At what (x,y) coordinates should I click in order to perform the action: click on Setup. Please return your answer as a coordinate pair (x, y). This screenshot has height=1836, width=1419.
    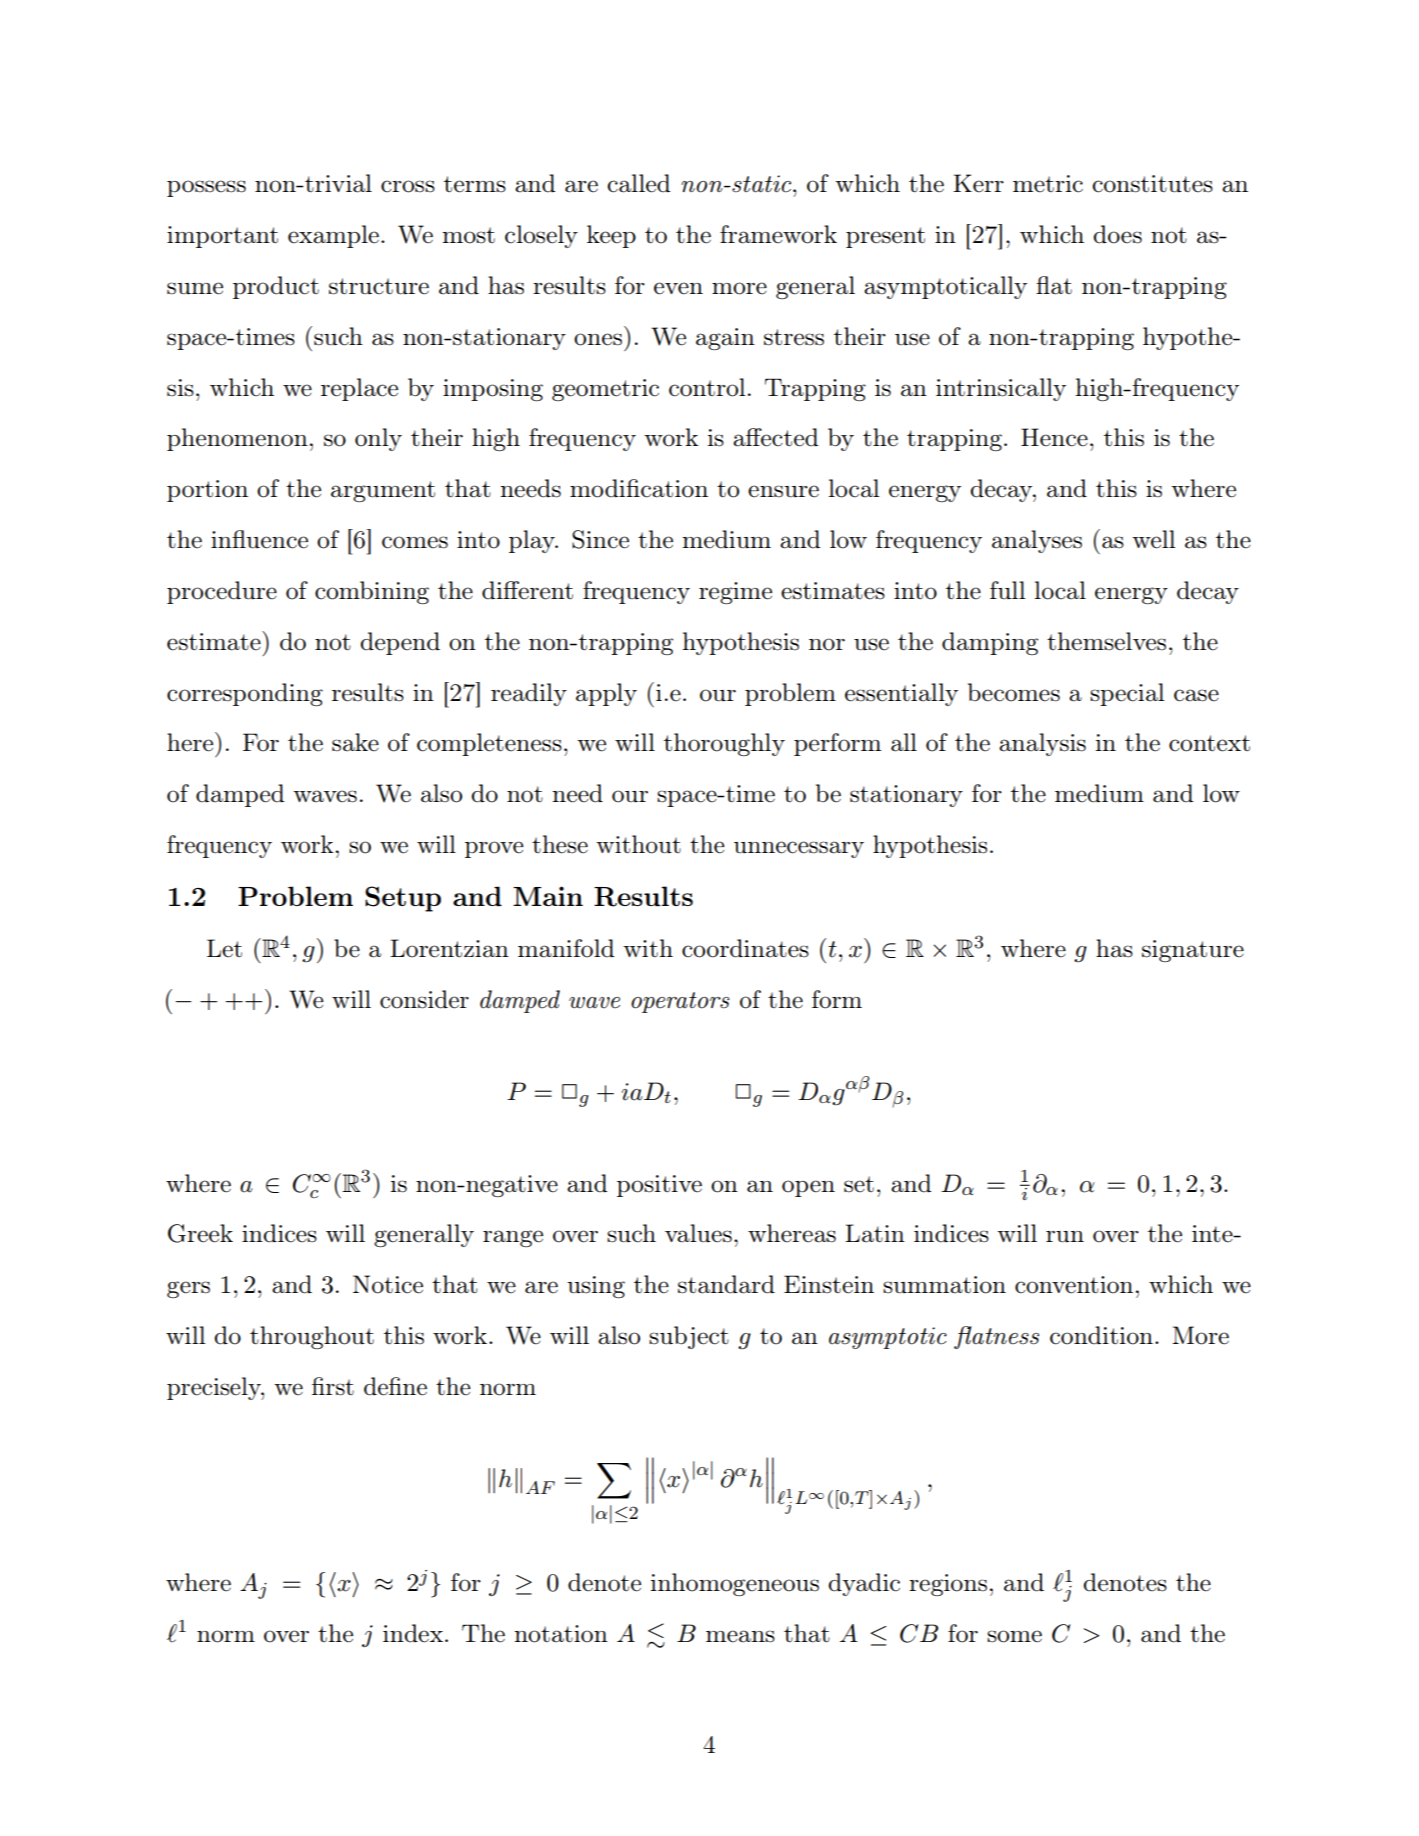
    Looking at the image, I should click on (403, 899).
